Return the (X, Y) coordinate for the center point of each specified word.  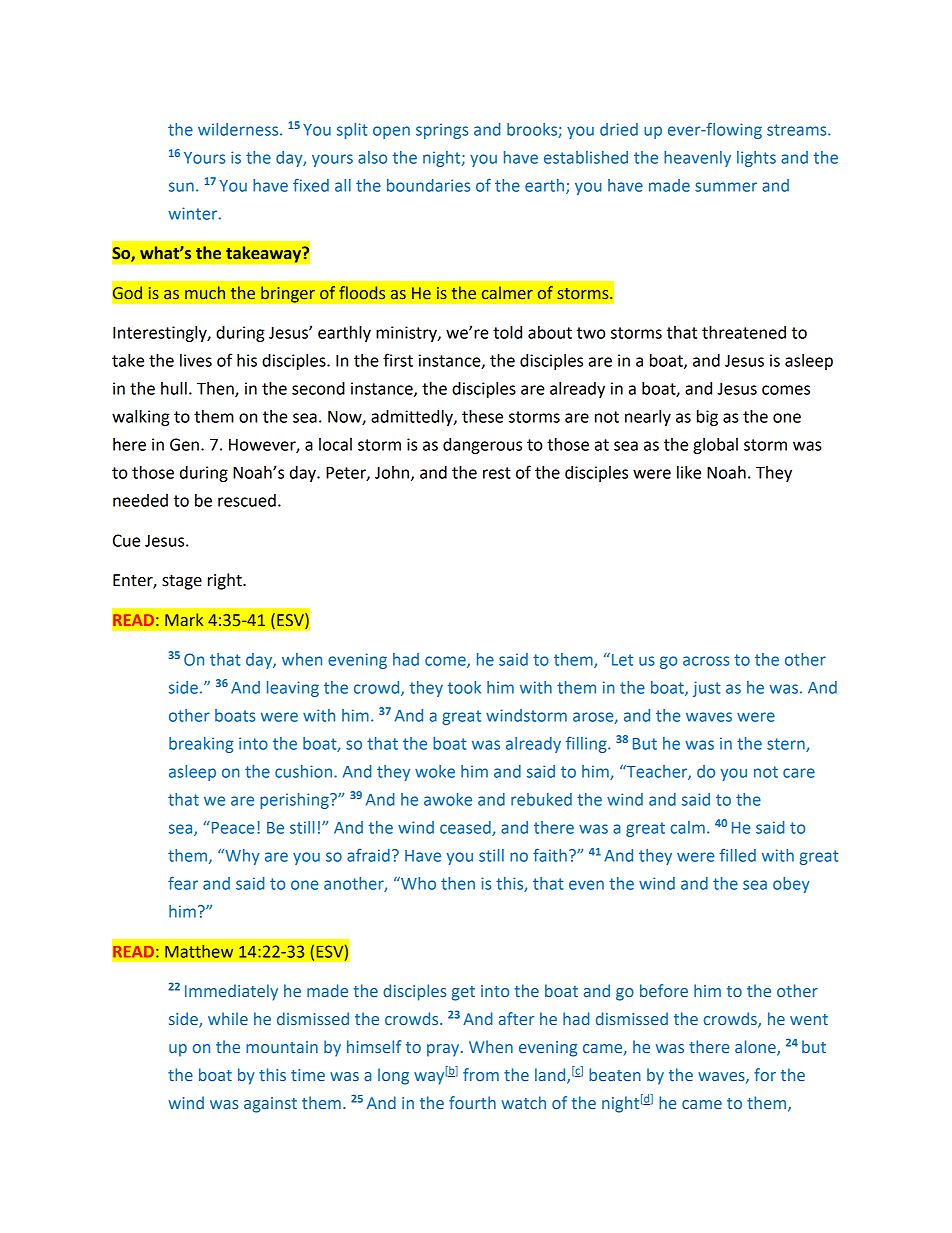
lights (756, 159)
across (706, 661)
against (270, 1105)
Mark (184, 619)
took (464, 687)
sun (181, 187)
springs (442, 131)
